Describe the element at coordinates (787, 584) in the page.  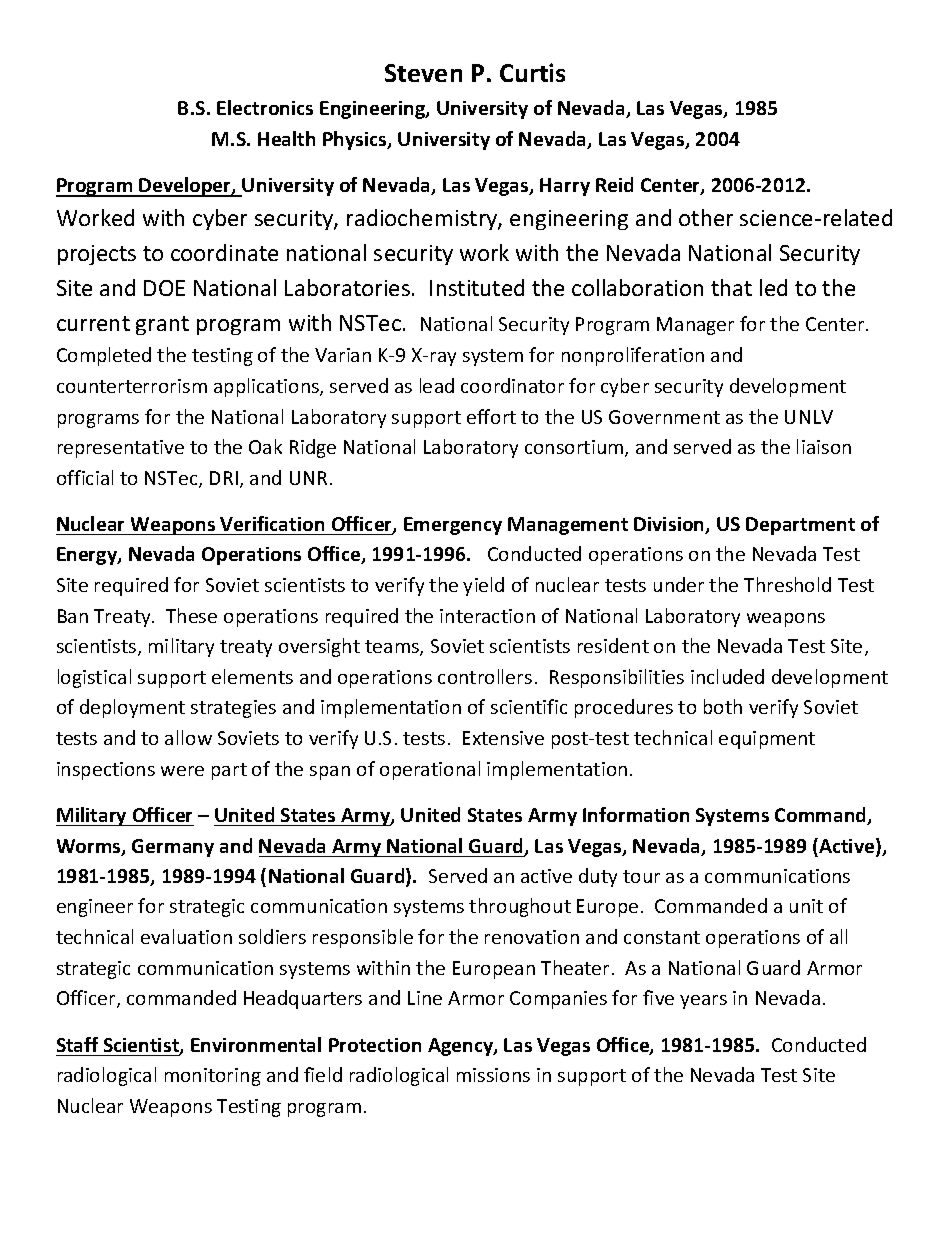
I see `Threshold` at that location.
